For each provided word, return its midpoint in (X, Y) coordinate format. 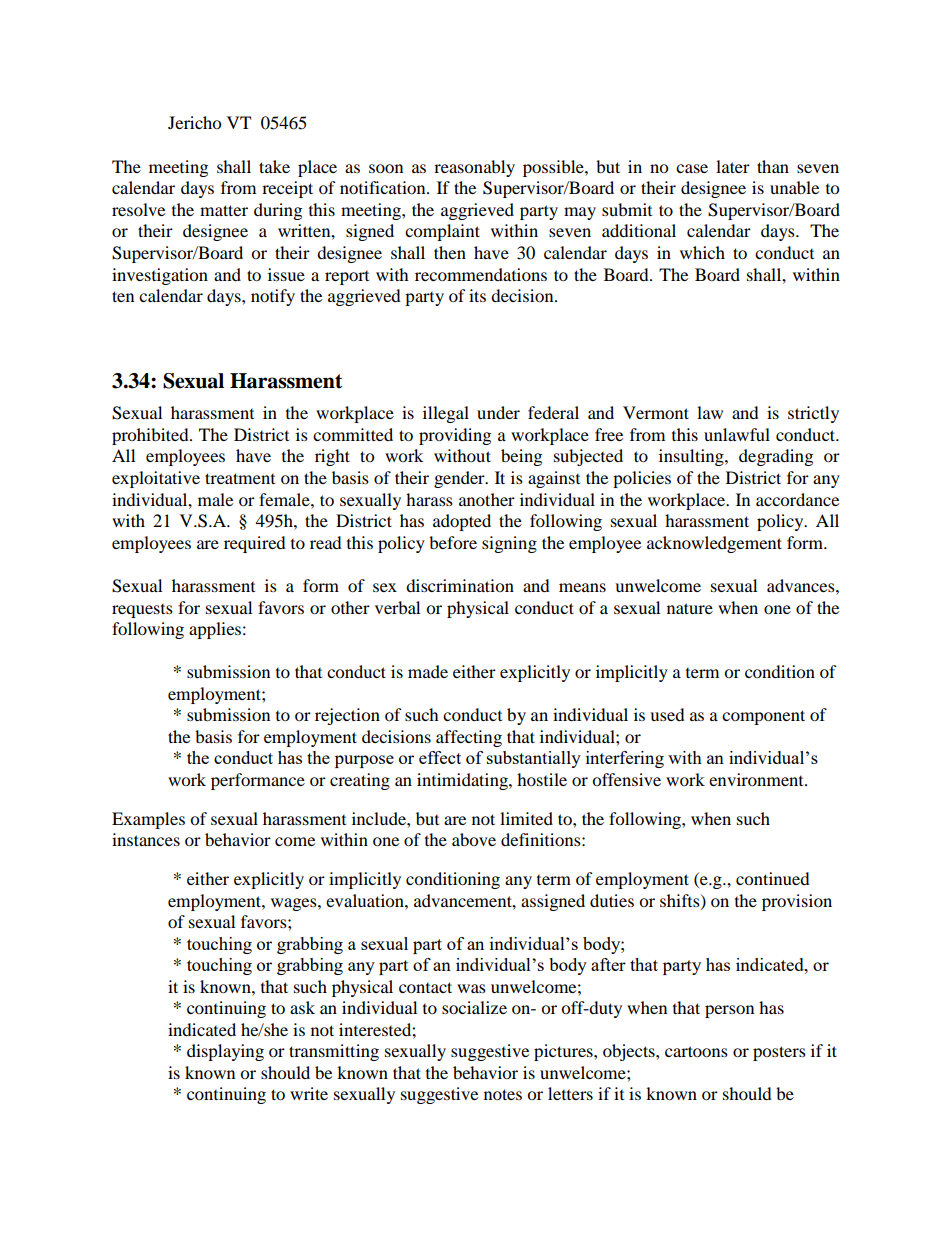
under (498, 412)
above (474, 839)
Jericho (194, 122)
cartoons (696, 1051)
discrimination (460, 585)
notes (503, 1094)
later (733, 166)
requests (142, 611)
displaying (225, 1052)
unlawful (737, 434)
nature (690, 608)
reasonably (474, 168)
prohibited (151, 436)
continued (773, 878)
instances (146, 839)
